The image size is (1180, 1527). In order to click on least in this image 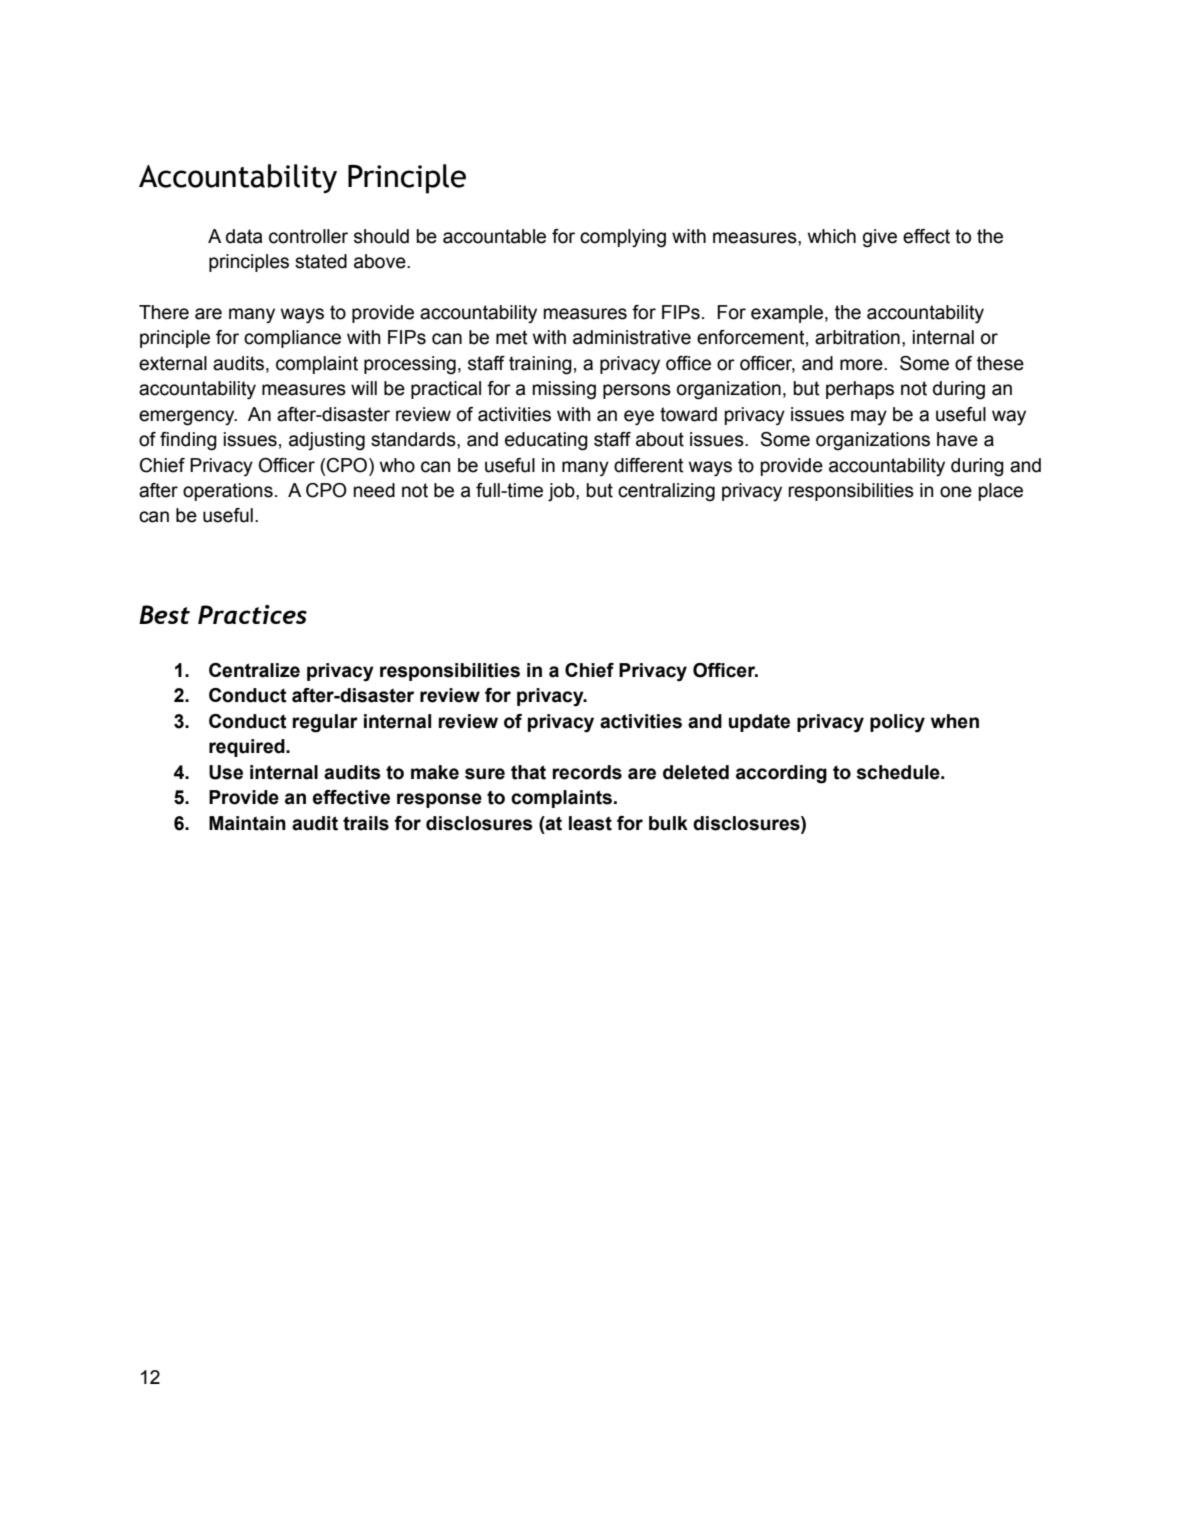, I will do `click(590, 823)`.
